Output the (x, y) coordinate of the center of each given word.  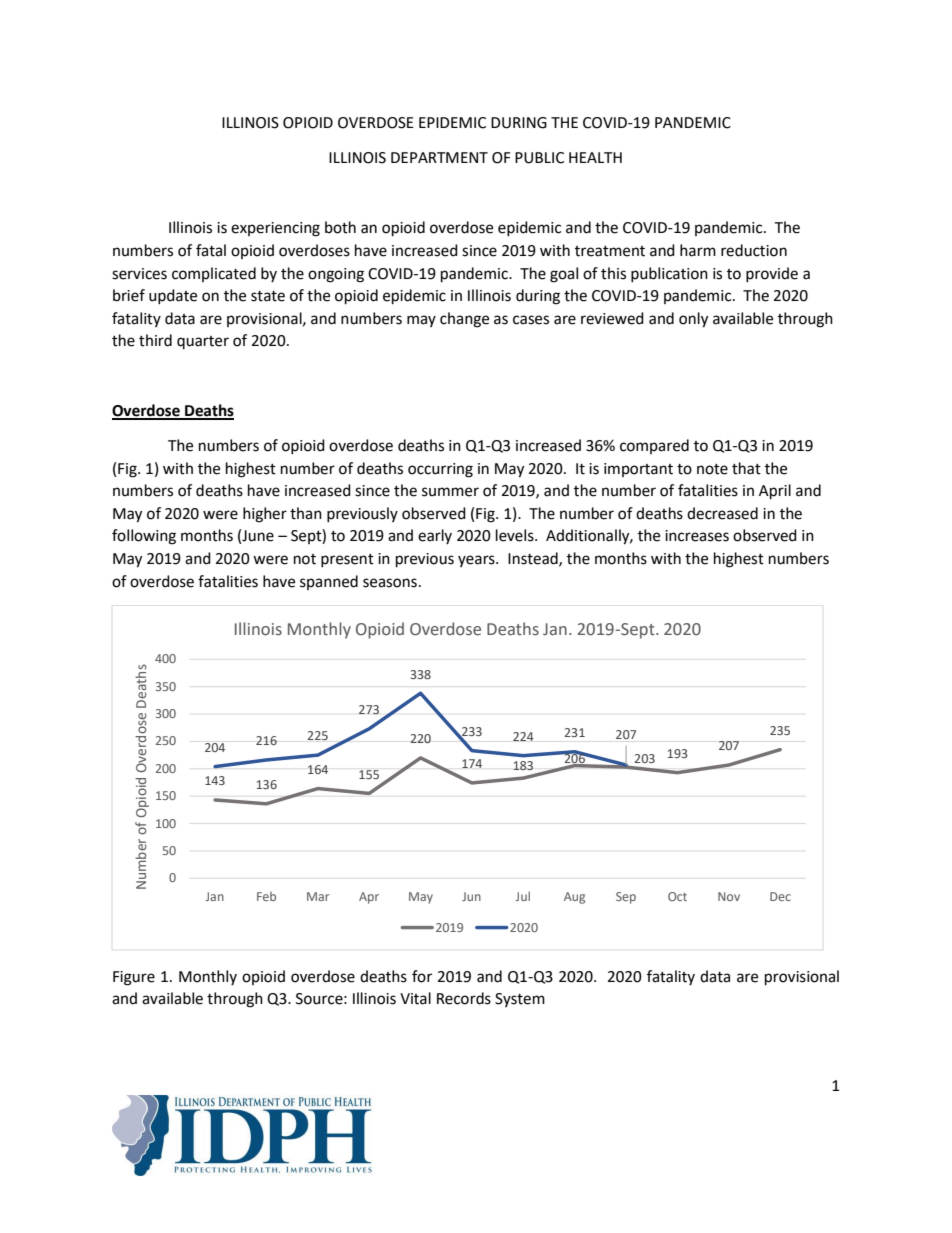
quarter (203, 342)
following (144, 537)
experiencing (275, 229)
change (464, 320)
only (693, 320)
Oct (677, 896)
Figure (134, 978)
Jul (523, 896)
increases (697, 536)
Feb (266, 896)
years (477, 561)
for (422, 976)
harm (698, 250)
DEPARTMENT (439, 157)
